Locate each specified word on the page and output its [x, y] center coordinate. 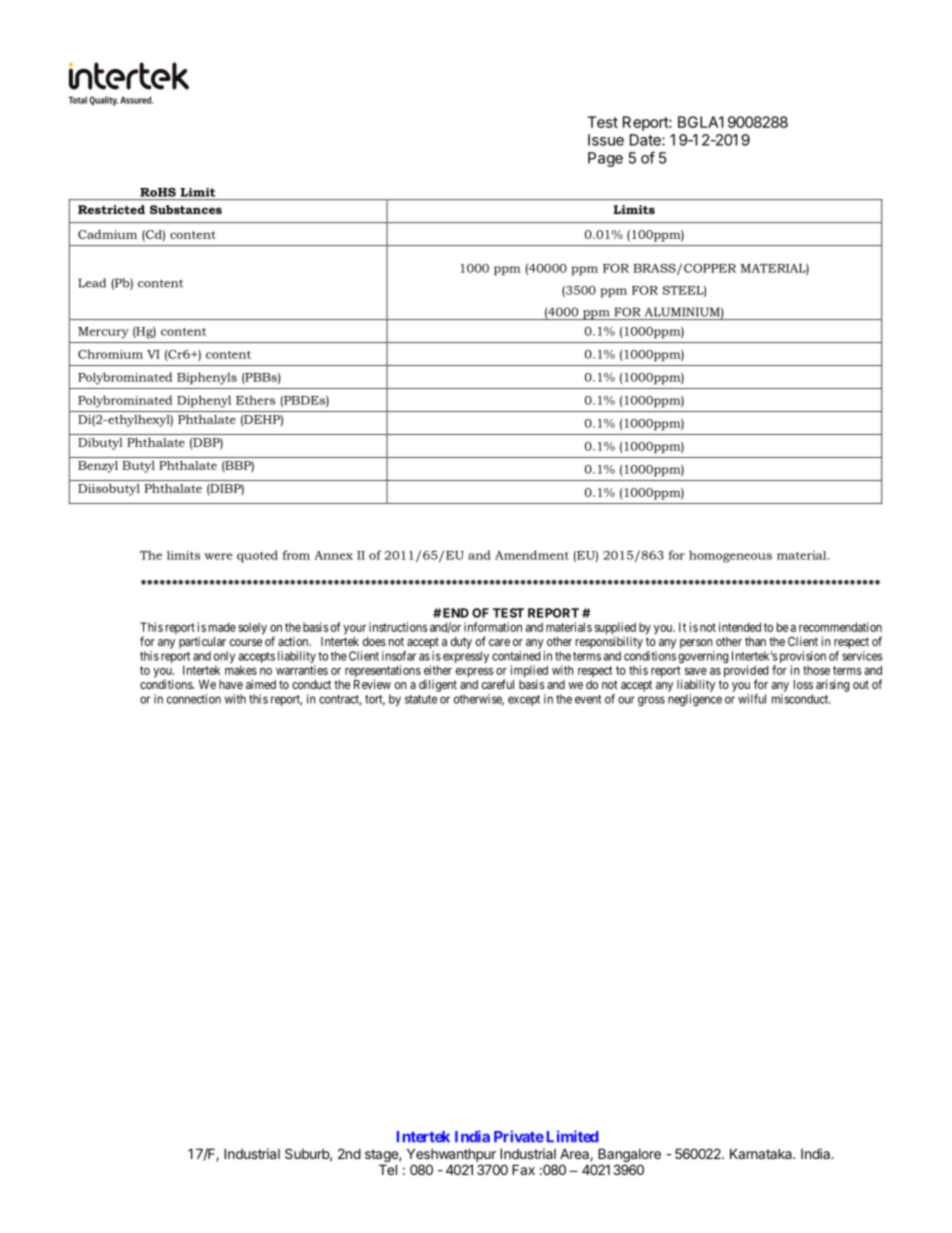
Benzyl [98, 467]
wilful [752, 699]
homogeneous [730, 556]
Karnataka [762, 1153]
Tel [388, 1169]
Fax [523, 1169]
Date [646, 140]
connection [194, 699]
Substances [186, 209]
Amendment [532, 555]
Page [605, 159]
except [524, 700]
